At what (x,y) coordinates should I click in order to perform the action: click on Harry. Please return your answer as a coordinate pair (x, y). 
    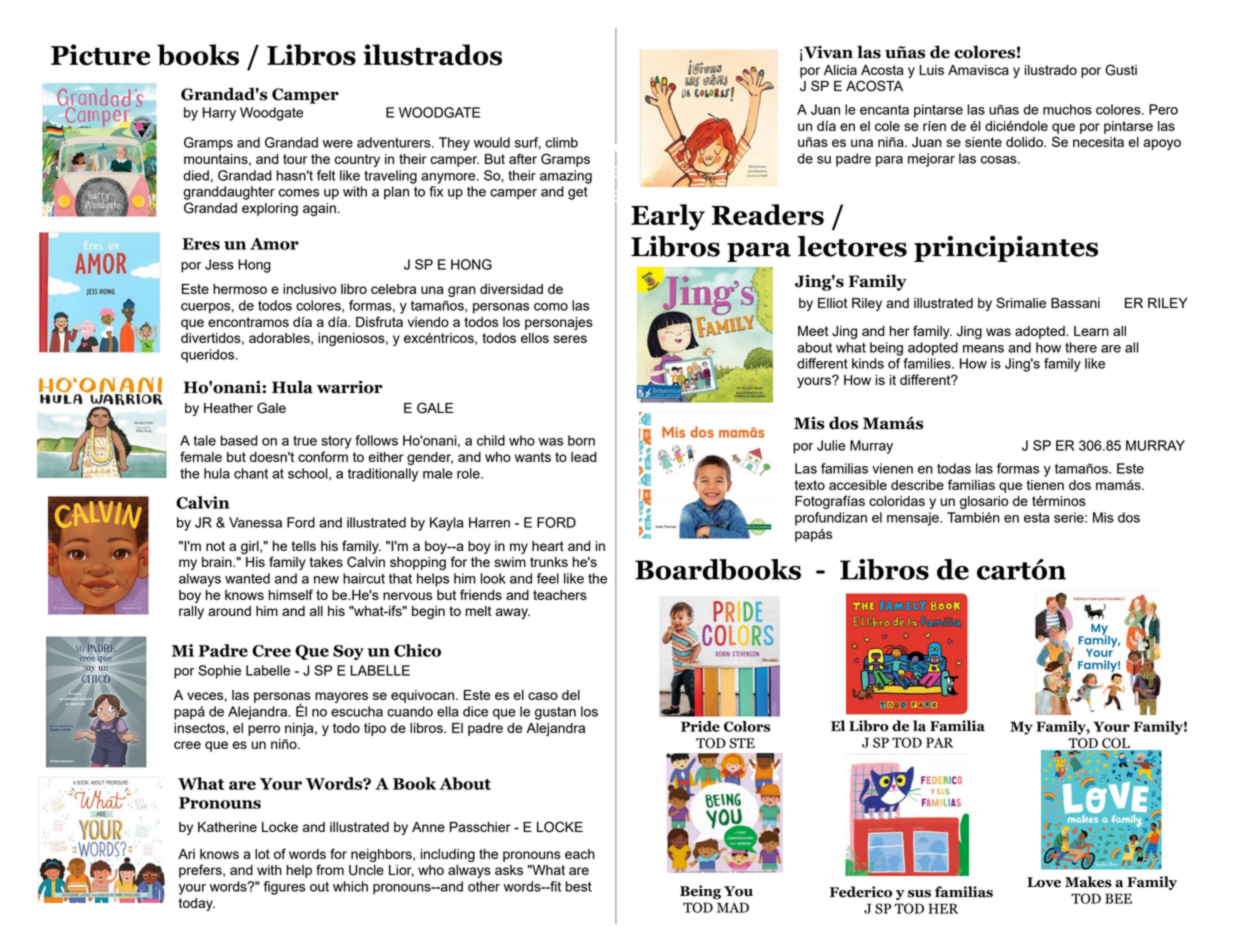
    Looking at the image, I should click on (219, 114).
